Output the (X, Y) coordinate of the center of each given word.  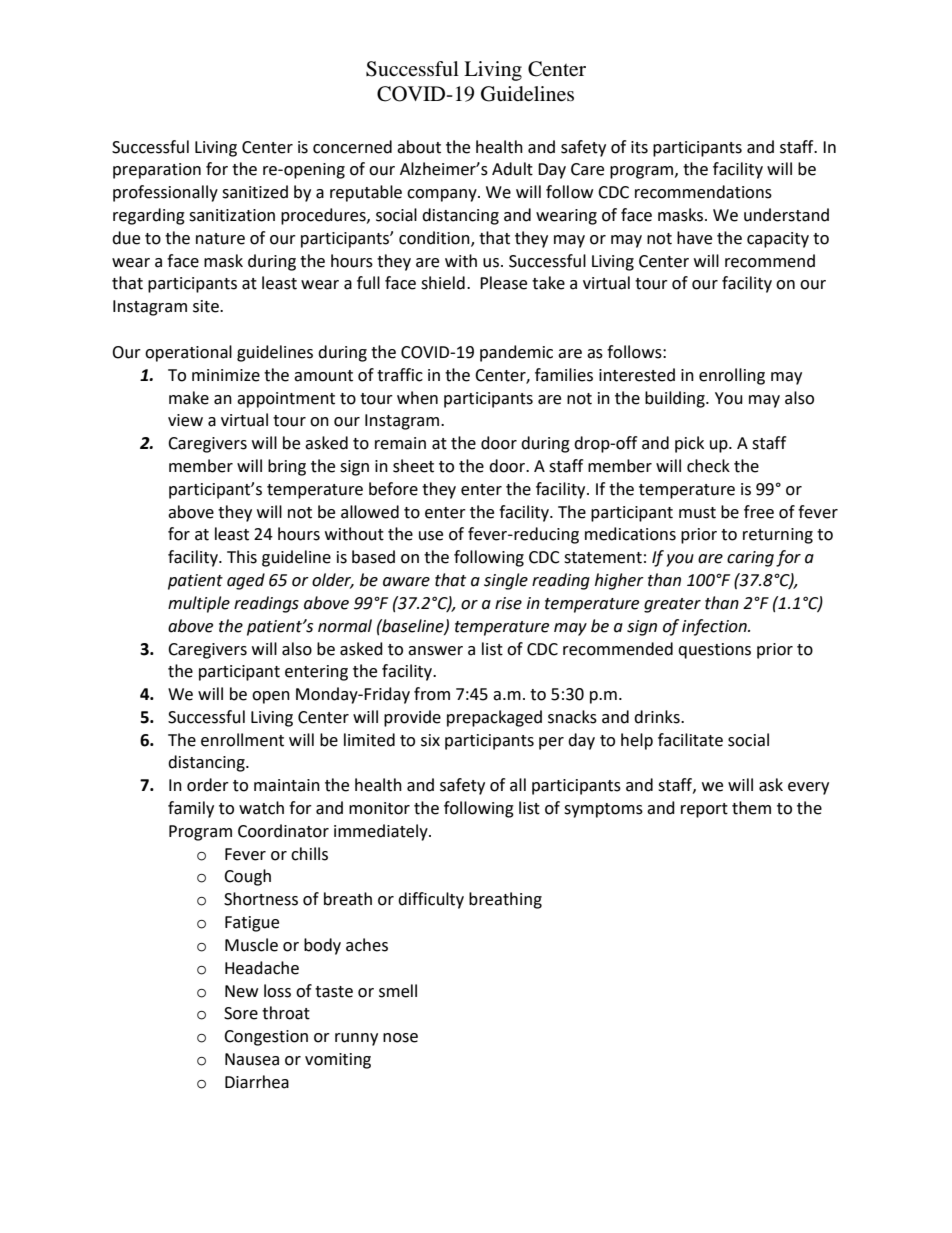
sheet (413, 466)
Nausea (252, 1059)
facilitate (690, 740)
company (443, 195)
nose (400, 1038)
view (185, 420)
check (708, 466)
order (208, 785)
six (430, 740)
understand (786, 215)
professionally (165, 193)
